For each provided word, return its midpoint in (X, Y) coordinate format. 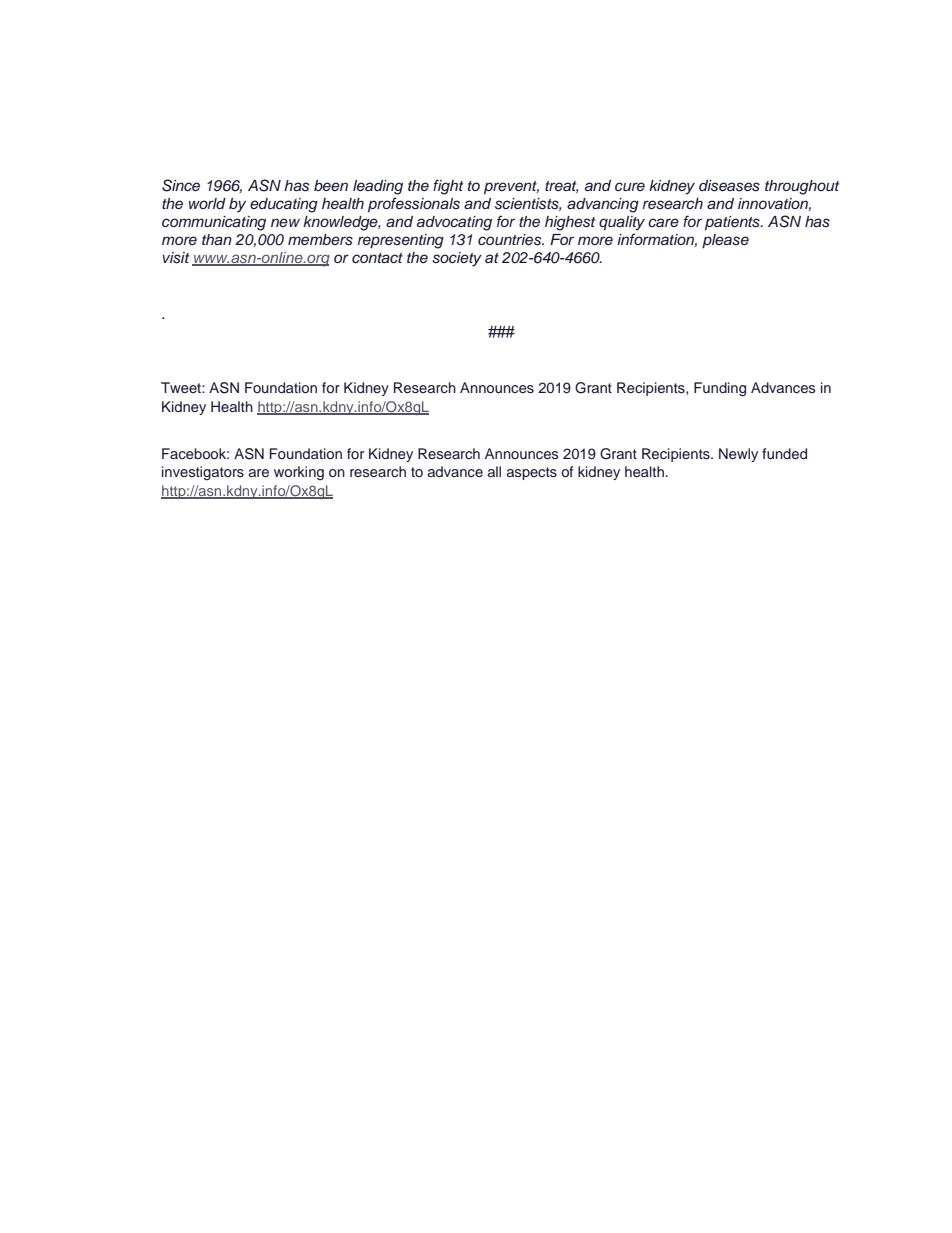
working (299, 473)
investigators (203, 473)
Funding (720, 389)
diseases (729, 186)
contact (377, 258)
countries (511, 240)
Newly (738, 455)
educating (284, 205)
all (494, 471)
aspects (532, 473)
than (217, 239)
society (457, 259)
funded (784, 453)
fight (448, 187)
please (725, 241)
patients (733, 223)
